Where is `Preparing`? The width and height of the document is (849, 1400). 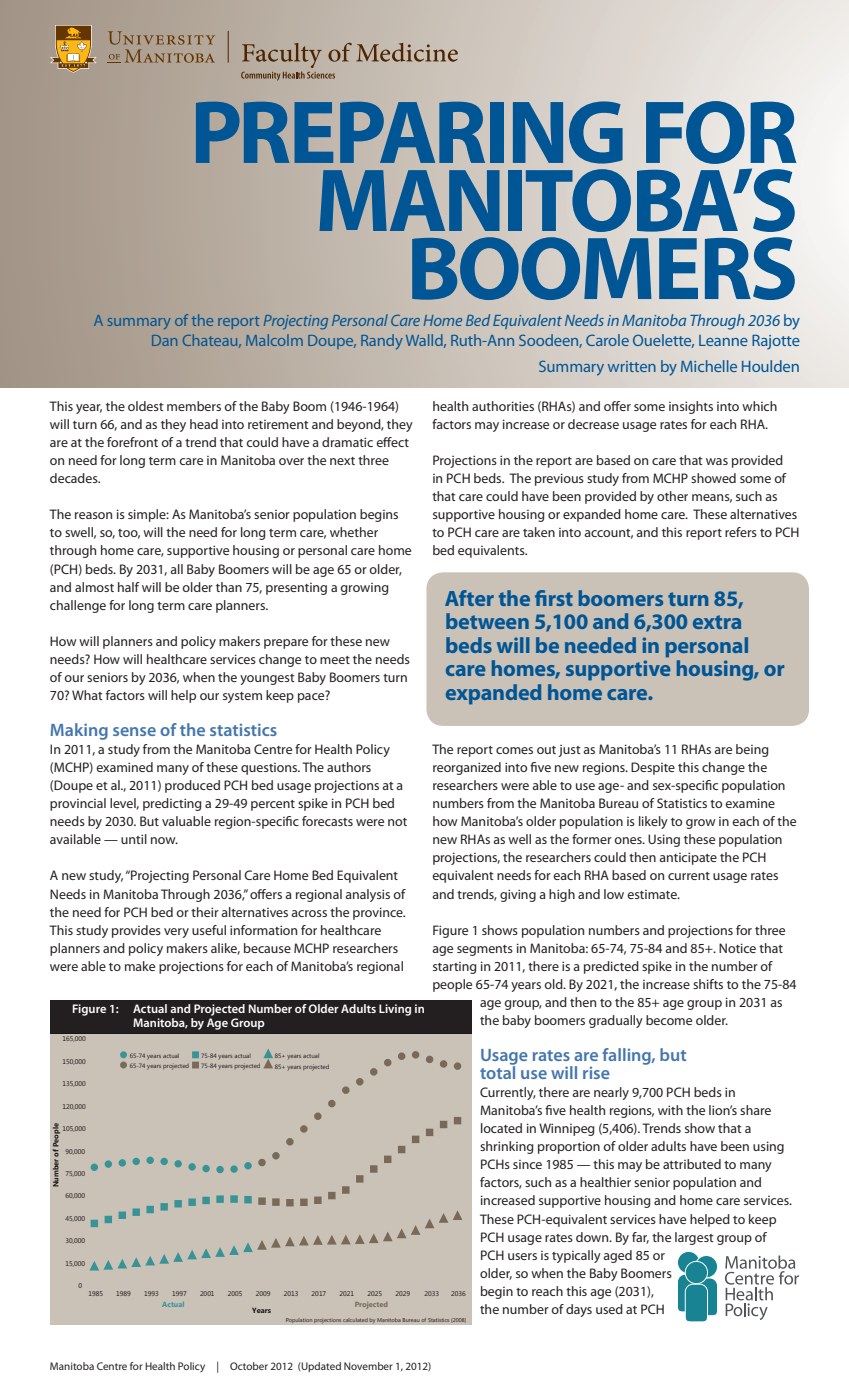 Preparing is located at coordinates (409, 132).
